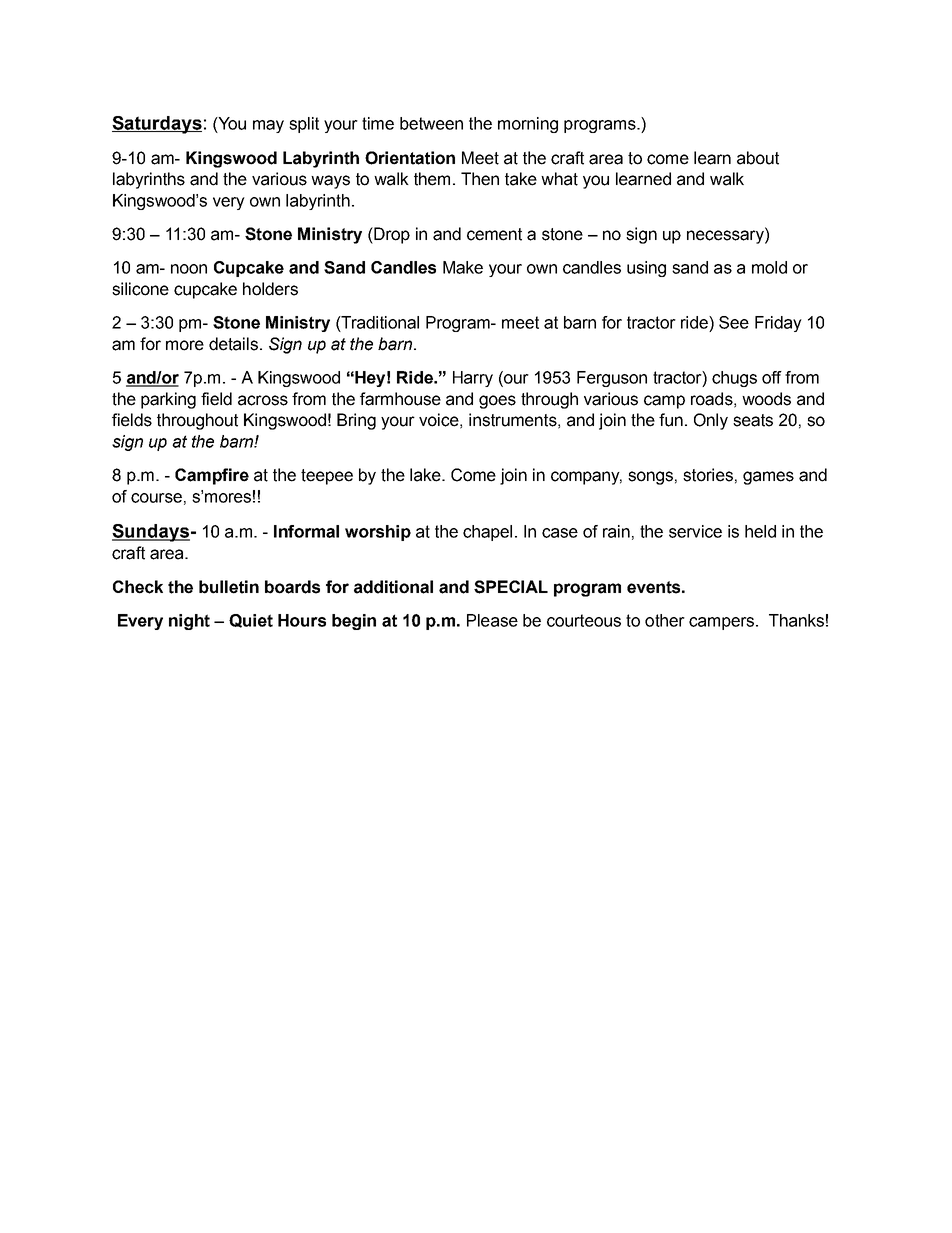 This page has width=952, height=1233. I want to click on mold, so click(769, 267).
